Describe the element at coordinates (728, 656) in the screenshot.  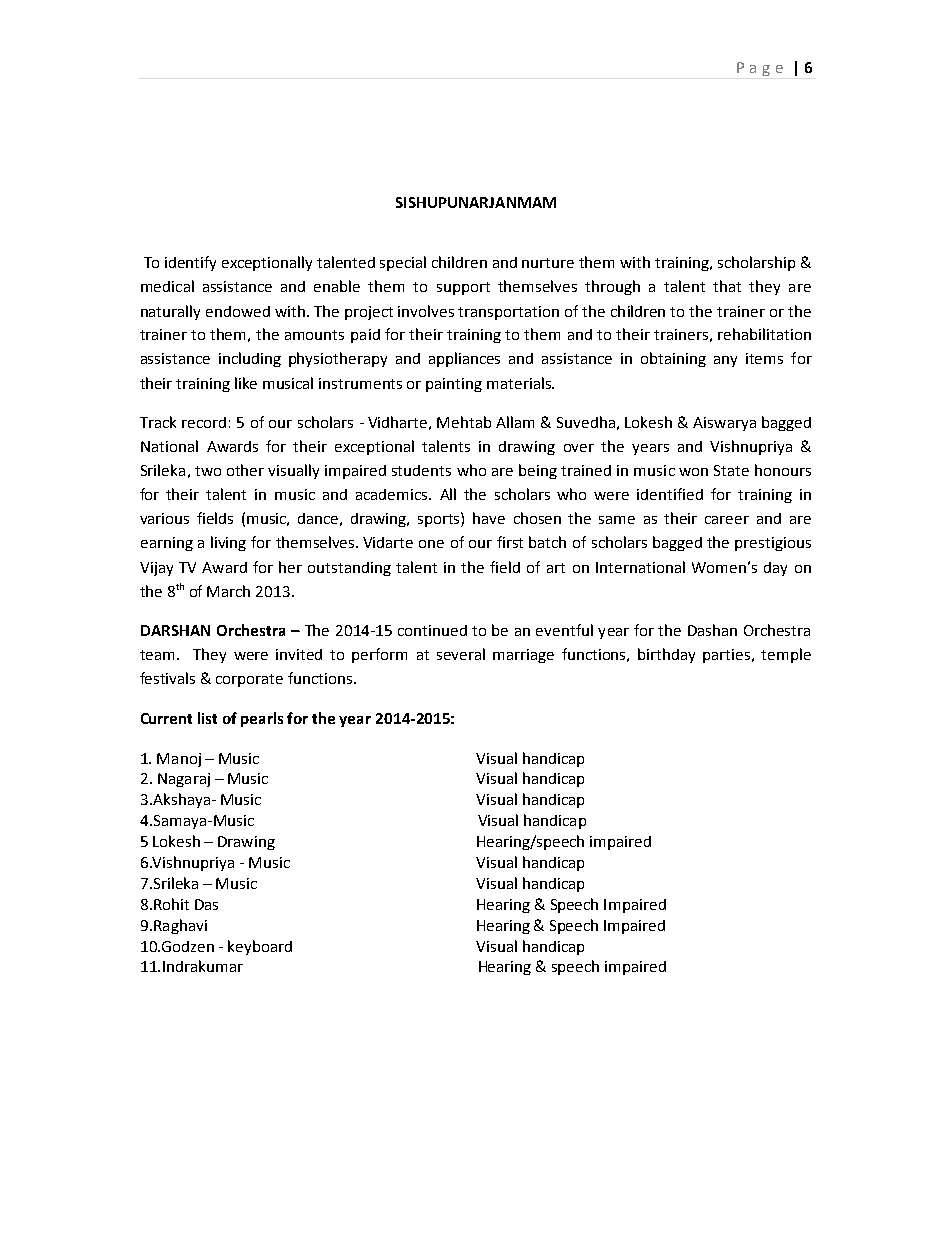
I see `parties` at that location.
